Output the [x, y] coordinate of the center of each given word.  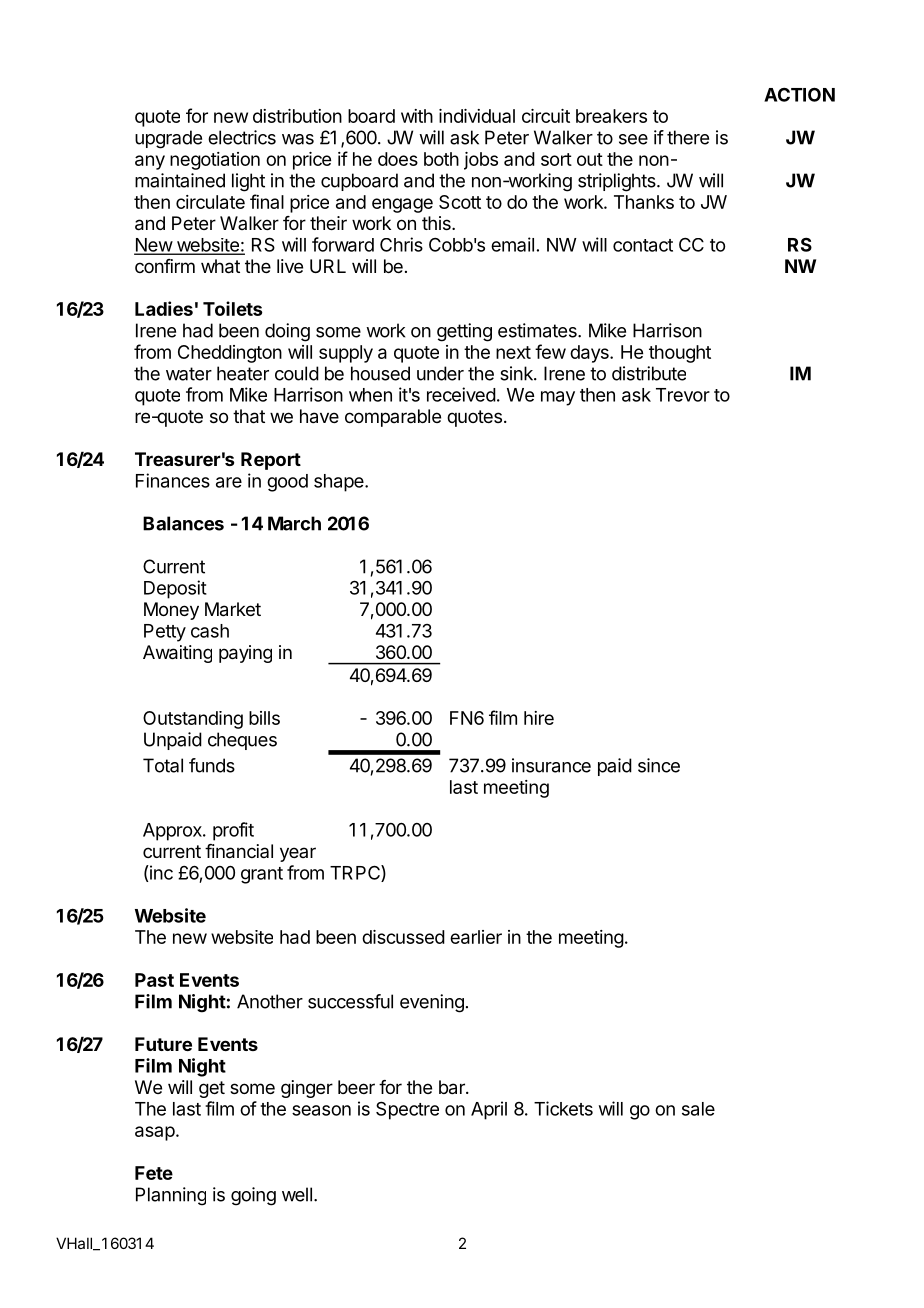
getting [464, 332]
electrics [242, 137]
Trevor [683, 395]
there [688, 137]
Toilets [233, 308]
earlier [476, 937]
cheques [242, 741]
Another [270, 1001]
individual [477, 116]
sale [698, 1109]
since [659, 765]
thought [680, 354]
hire [539, 718]
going [253, 1196]
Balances [183, 523]
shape [340, 483]
